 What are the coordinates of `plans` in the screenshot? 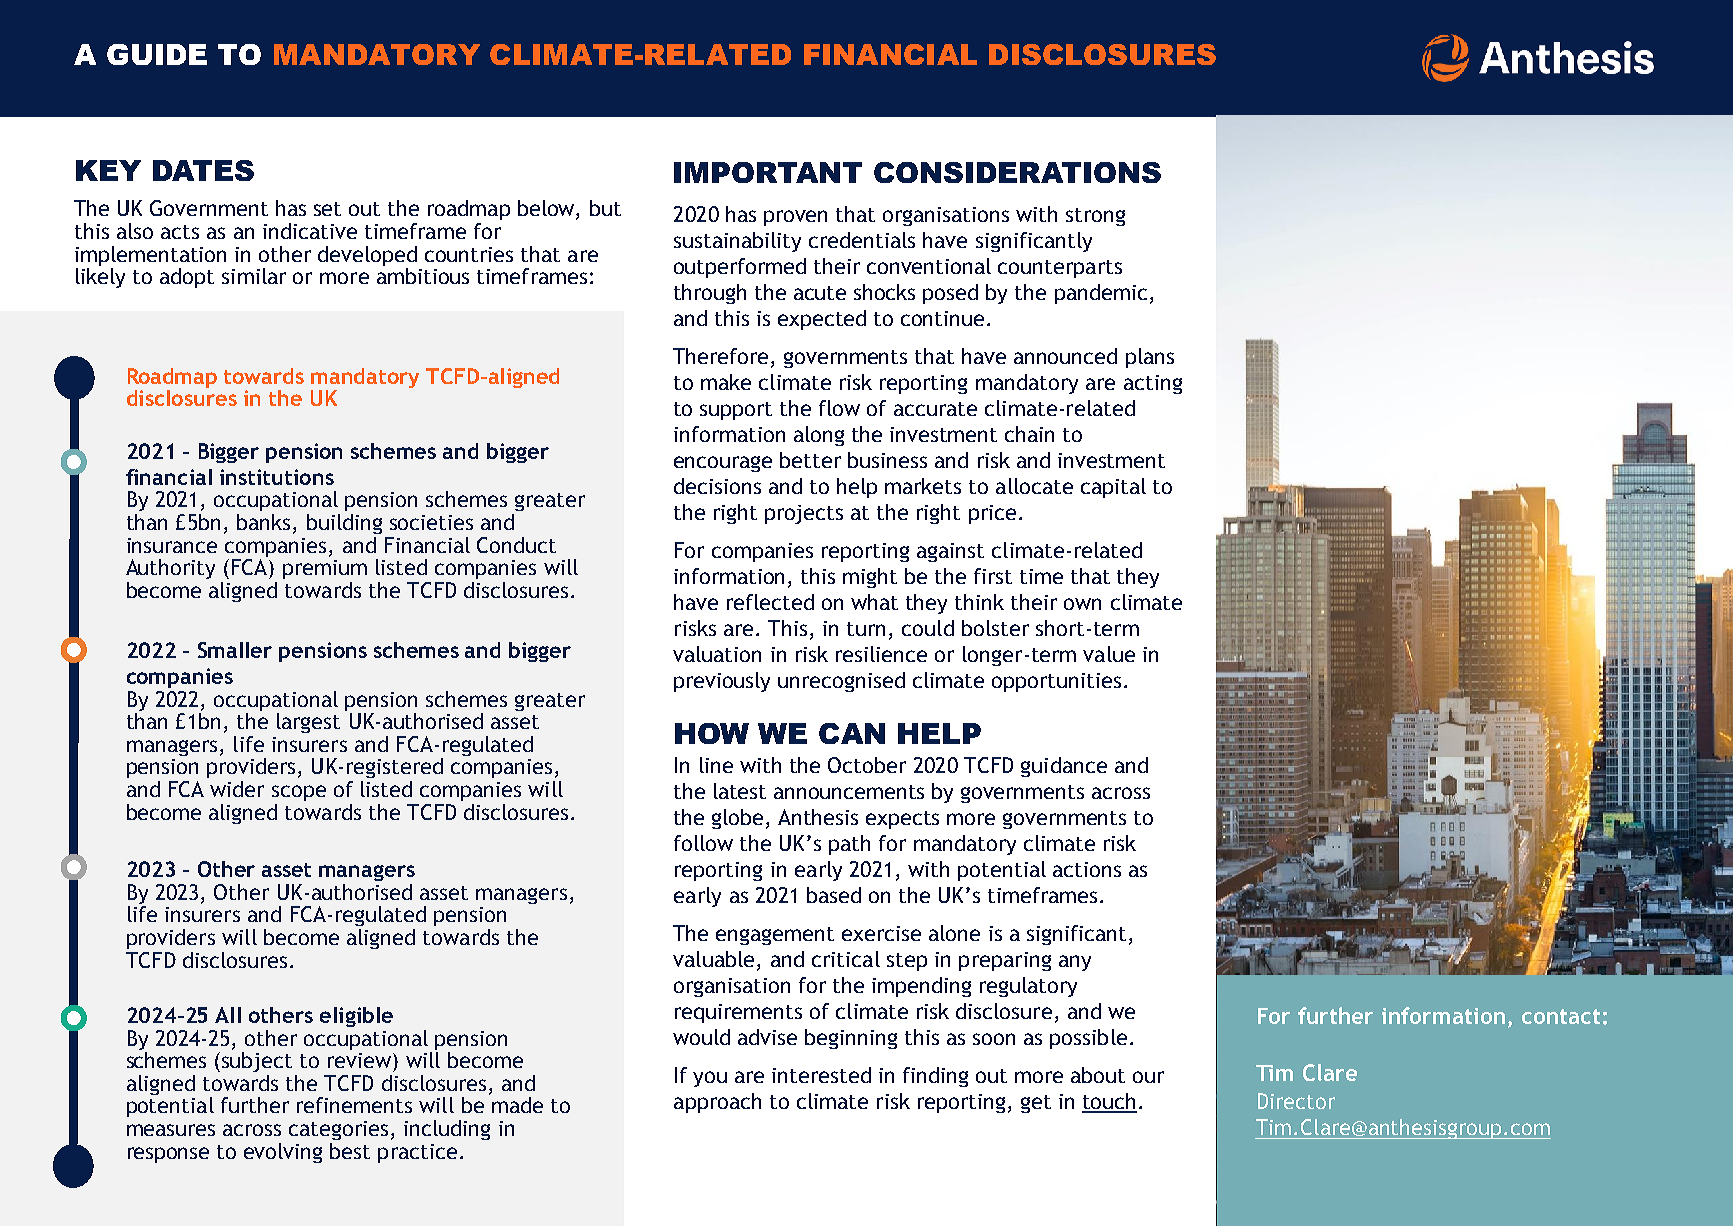 It's located at (1150, 358).
